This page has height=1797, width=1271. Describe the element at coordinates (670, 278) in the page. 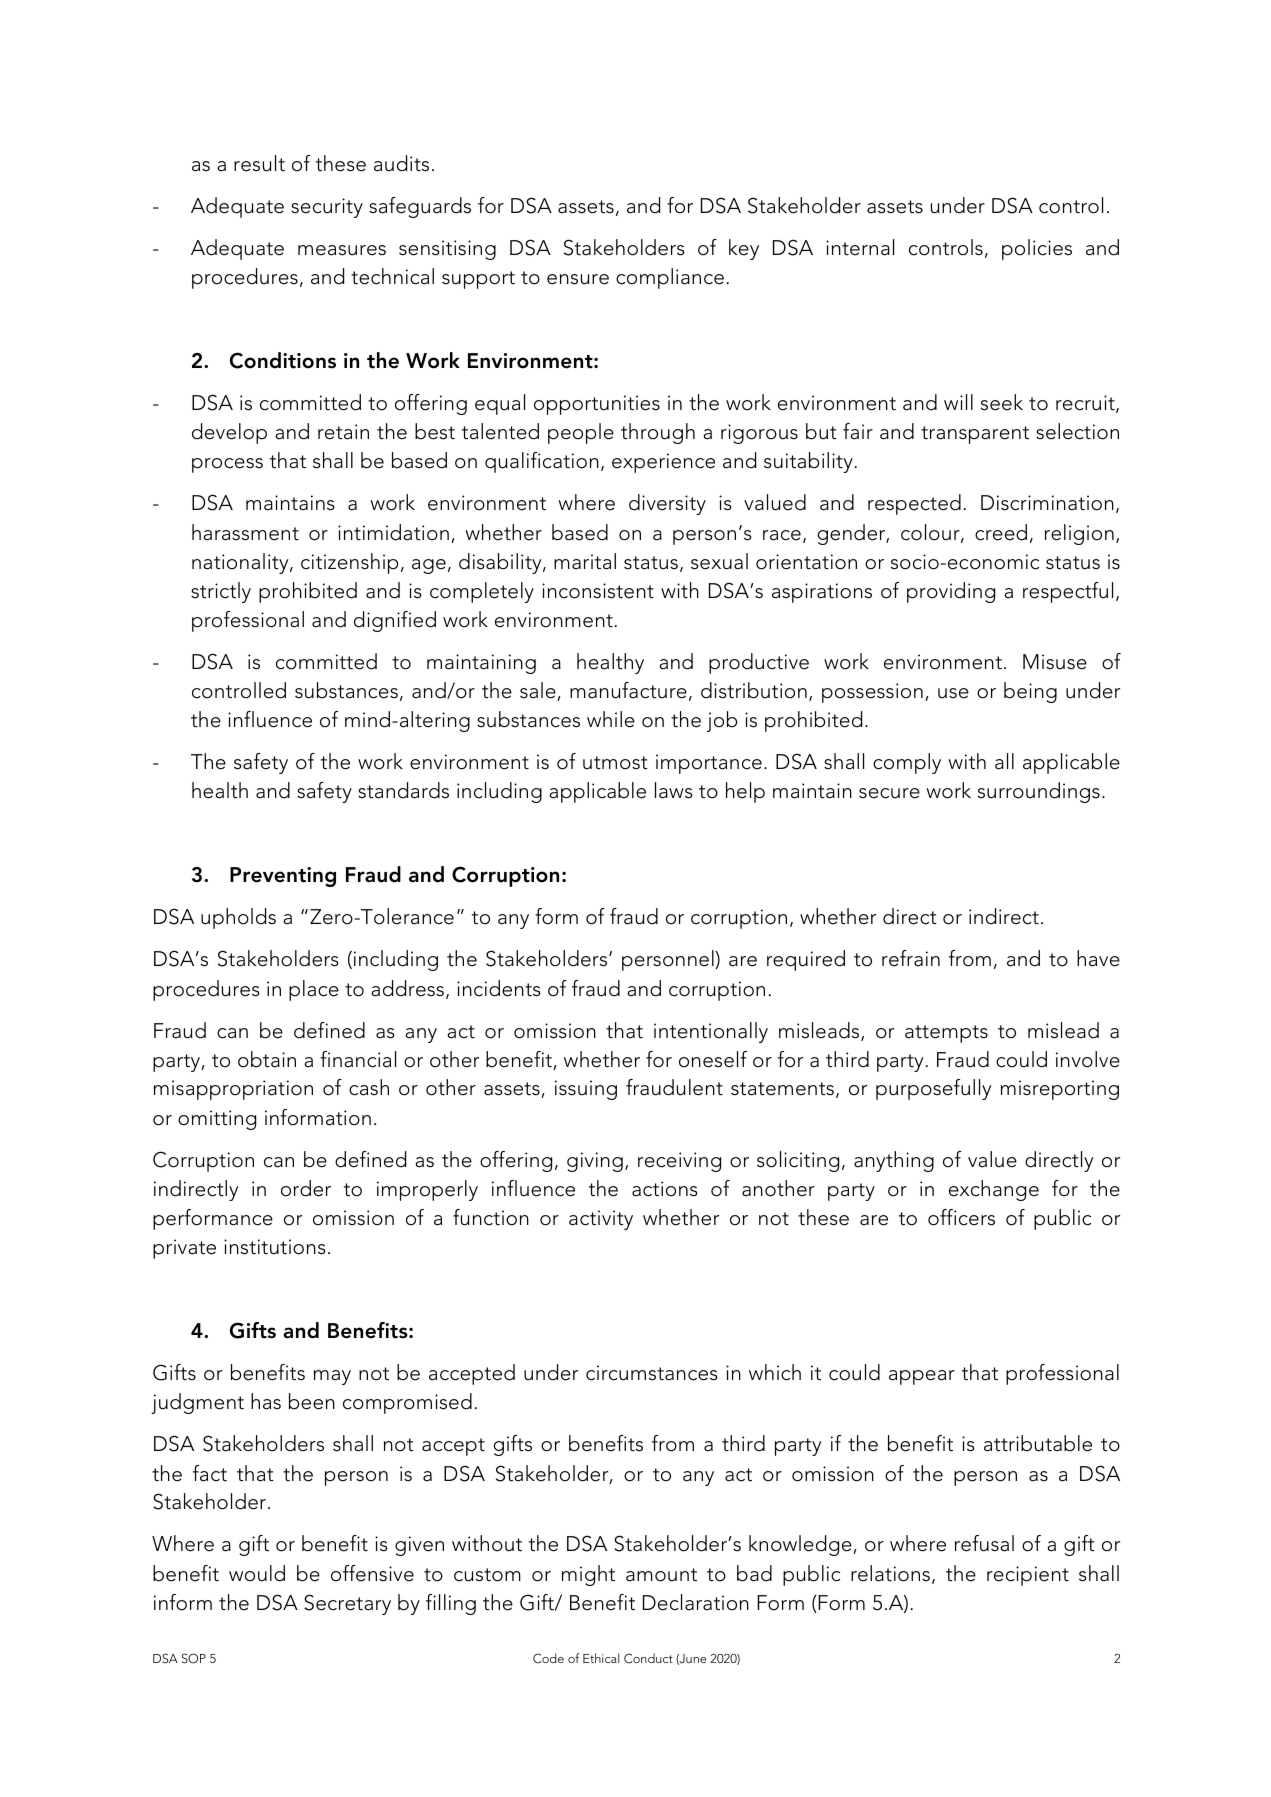

I see `compliance` at that location.
